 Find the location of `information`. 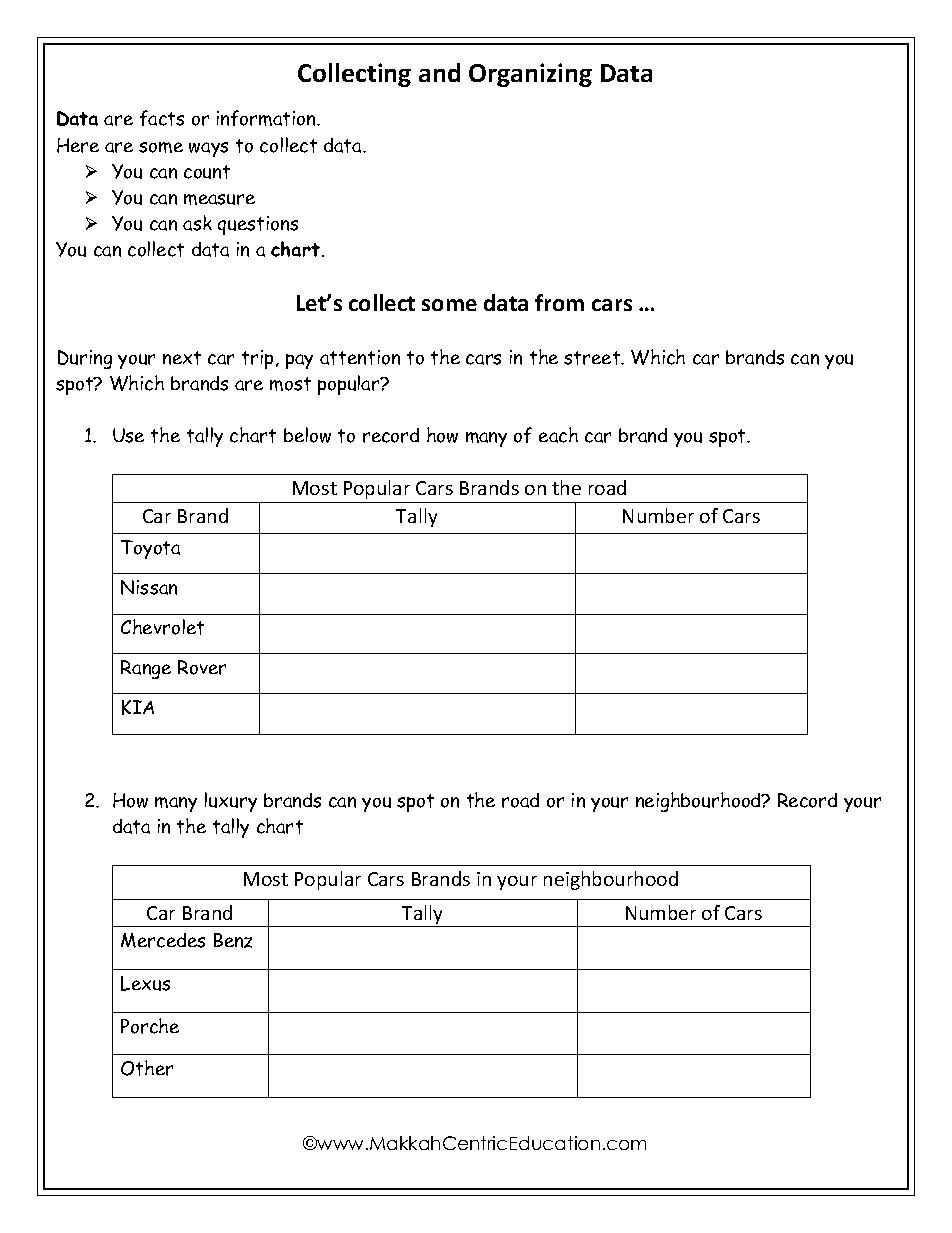

information is located at coordinates (267, 118).
